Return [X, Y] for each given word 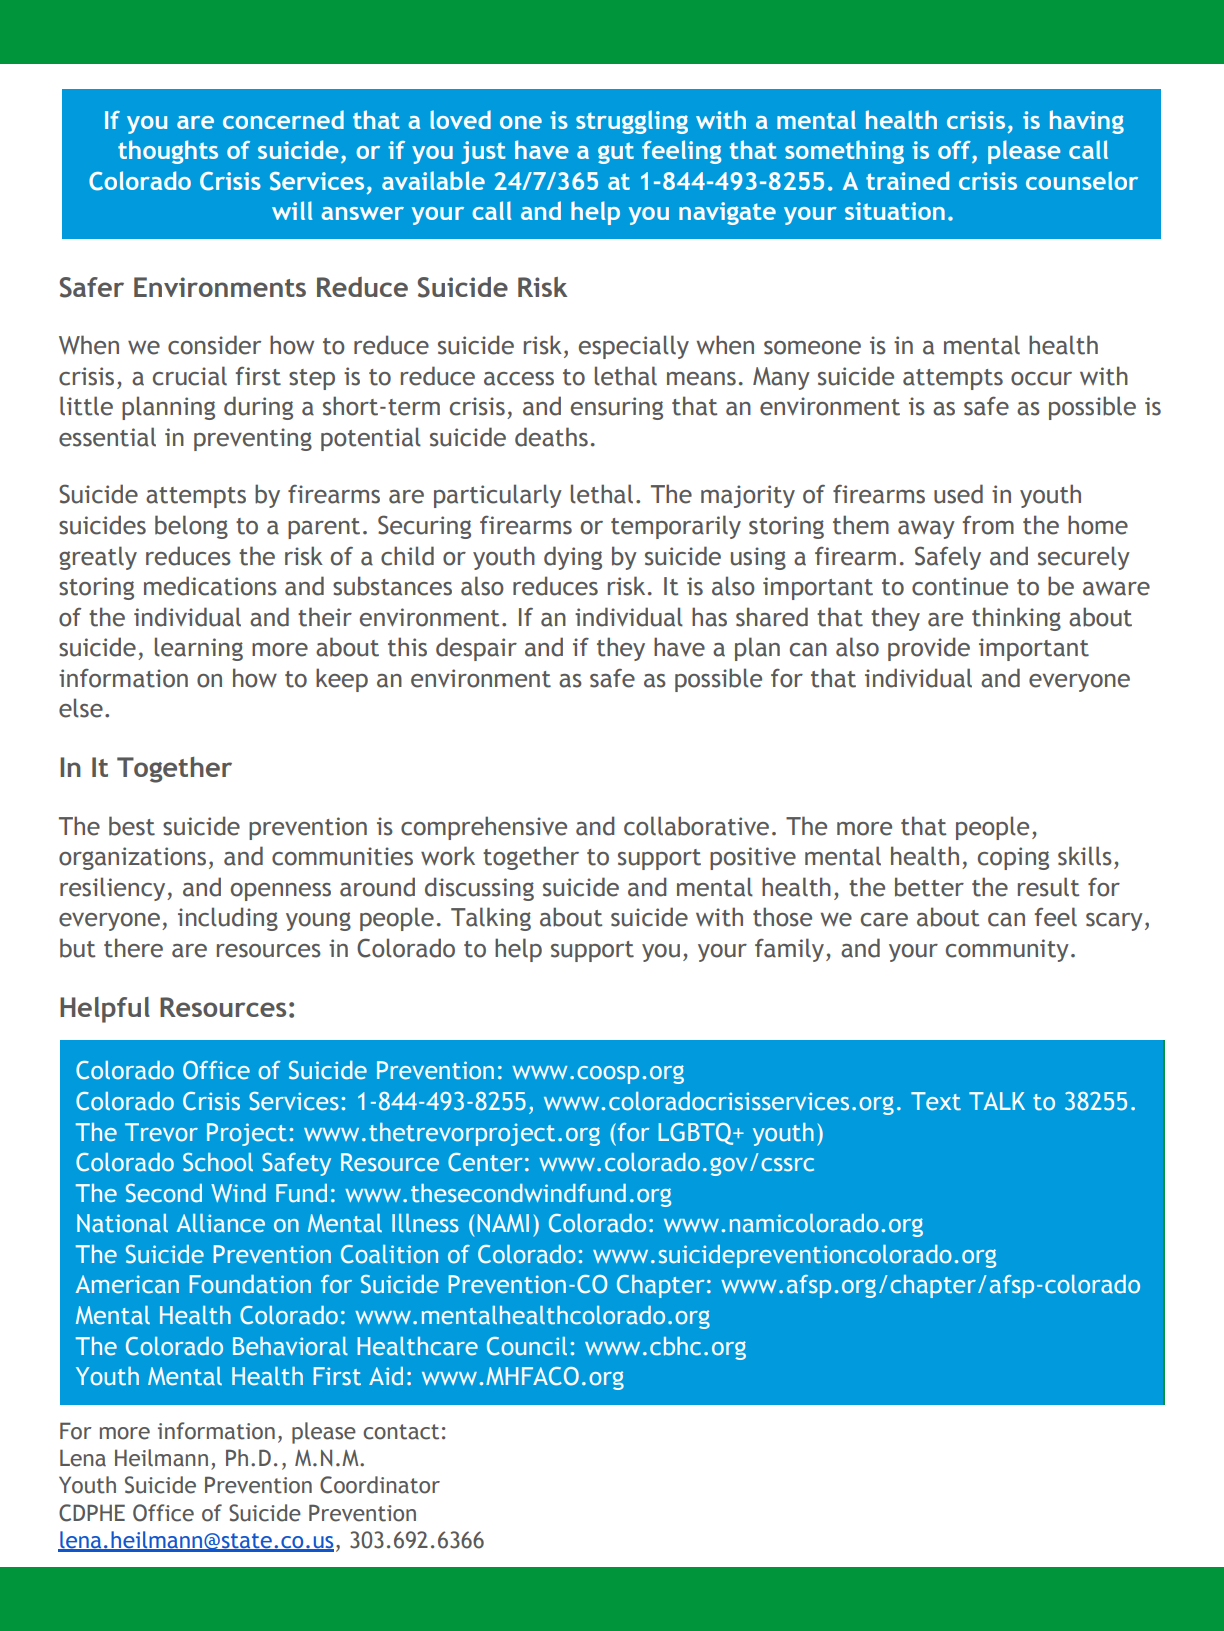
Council [527, 1346]
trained [907, 180]
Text [936, 1101]
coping [1013, 858]
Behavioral [290, 1346]
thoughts [168, 152]
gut [616, 153]
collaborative [696, 826]
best [132, 826]
